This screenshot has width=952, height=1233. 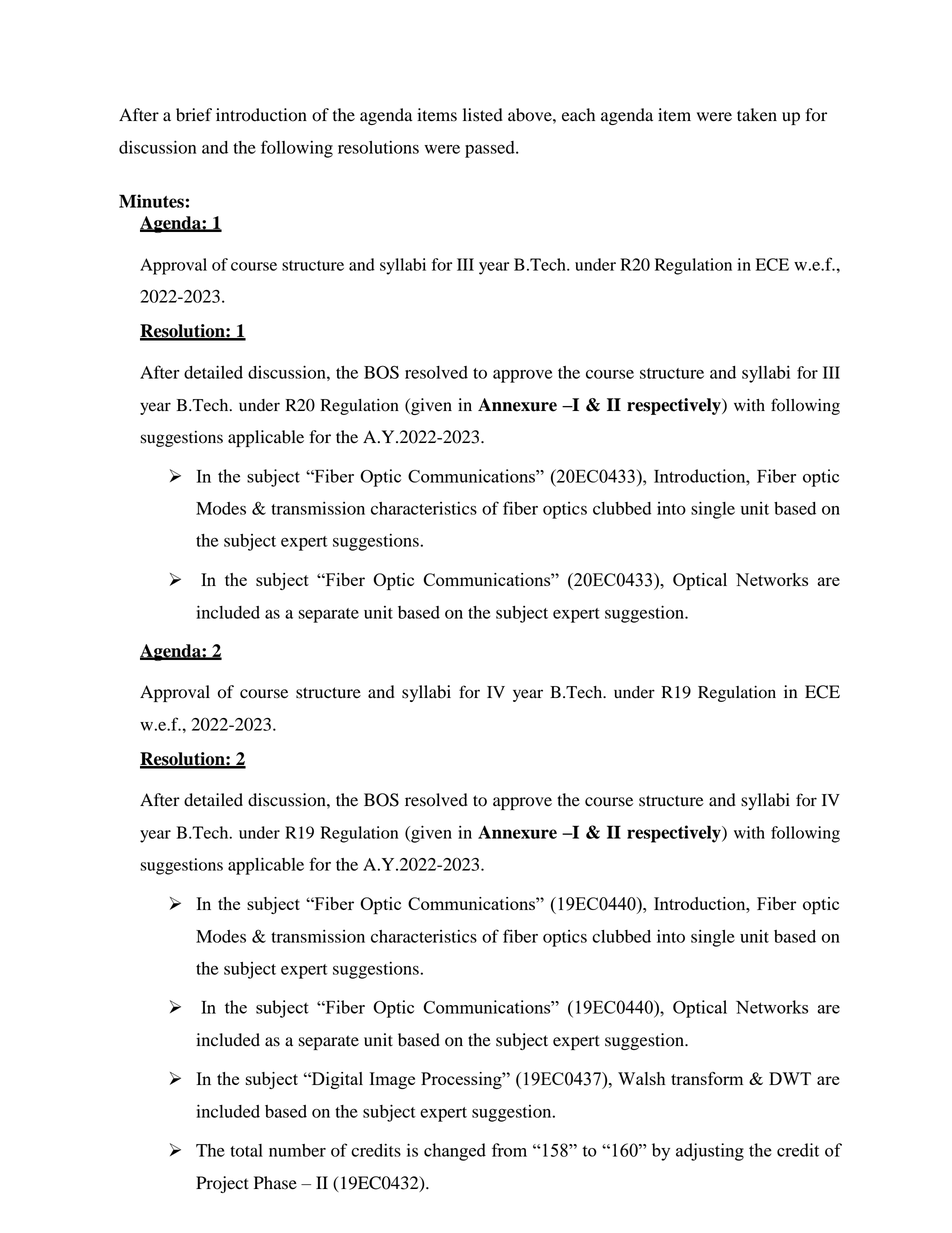 What do you see at coordinates (455, 1152) in the screenshot?
I see `changed` at bounding box center [455, 1152].
